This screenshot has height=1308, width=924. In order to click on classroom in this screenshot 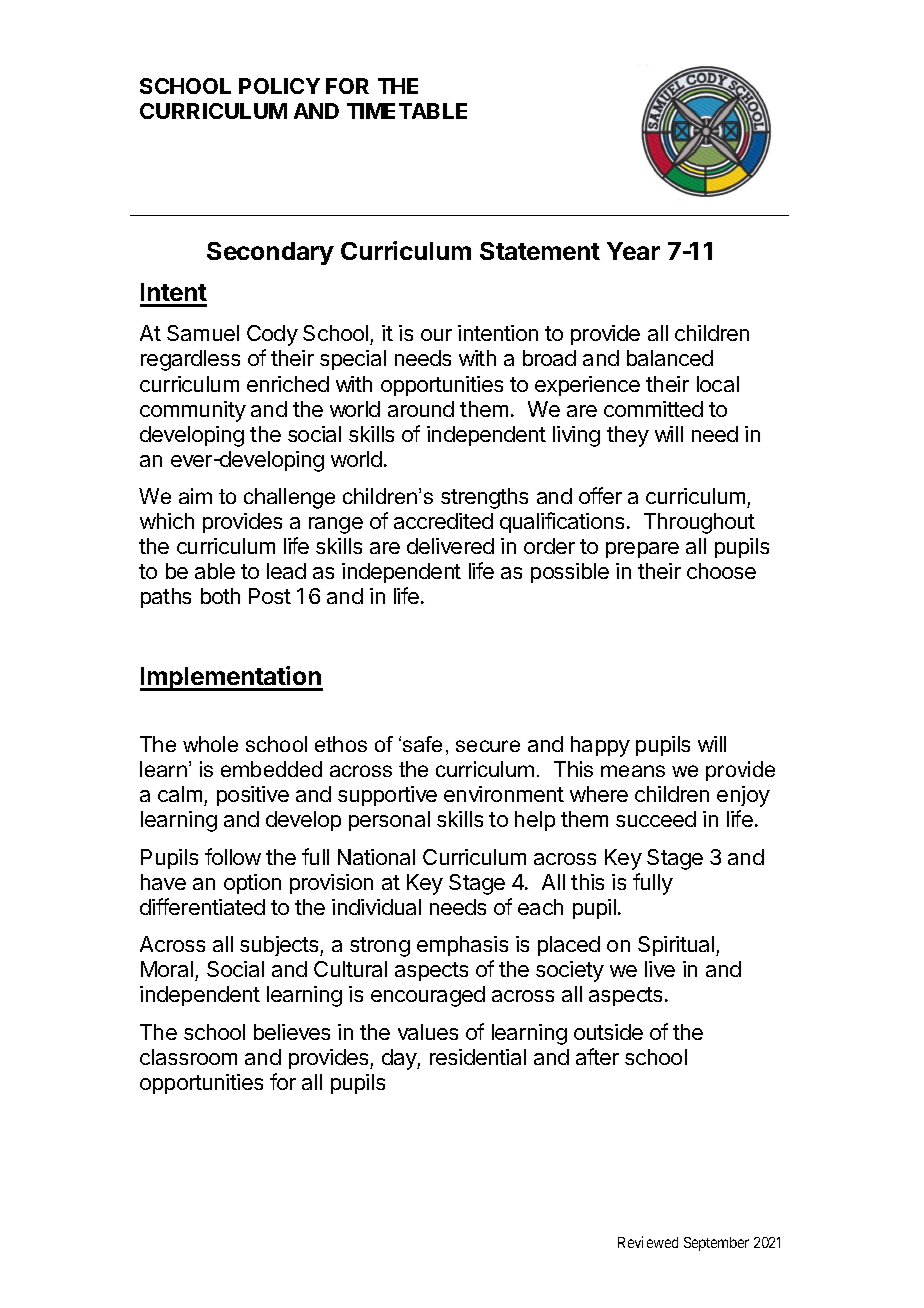, I will do `click(188, 1057)`.
